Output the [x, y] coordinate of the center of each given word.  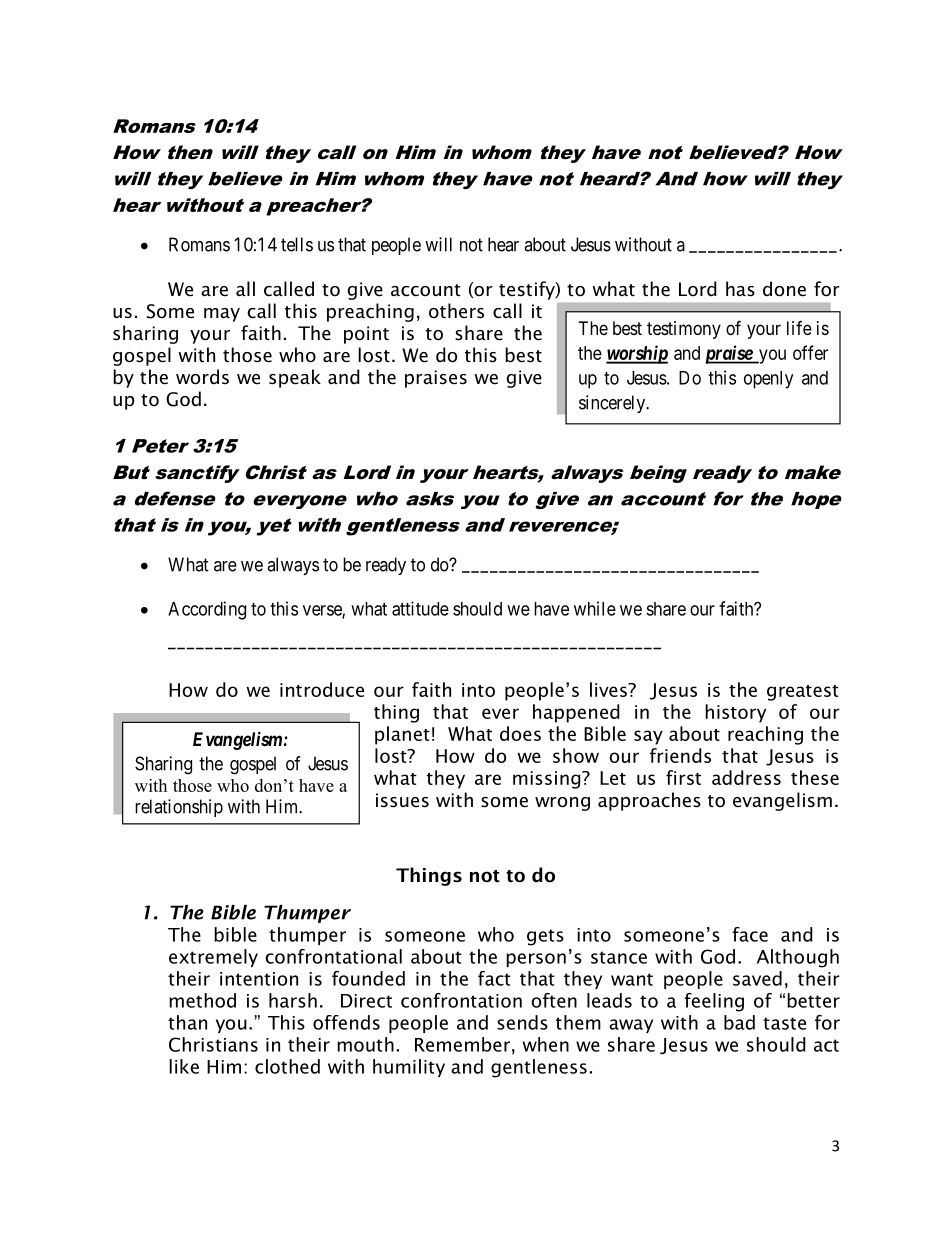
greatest [803, 693]
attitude [420, 608]
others [456, 311]
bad [739, 1022]
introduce [322, 689]
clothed [287, 1066]
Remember [462, 1044]
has [740, 289]
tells [297, 244]
